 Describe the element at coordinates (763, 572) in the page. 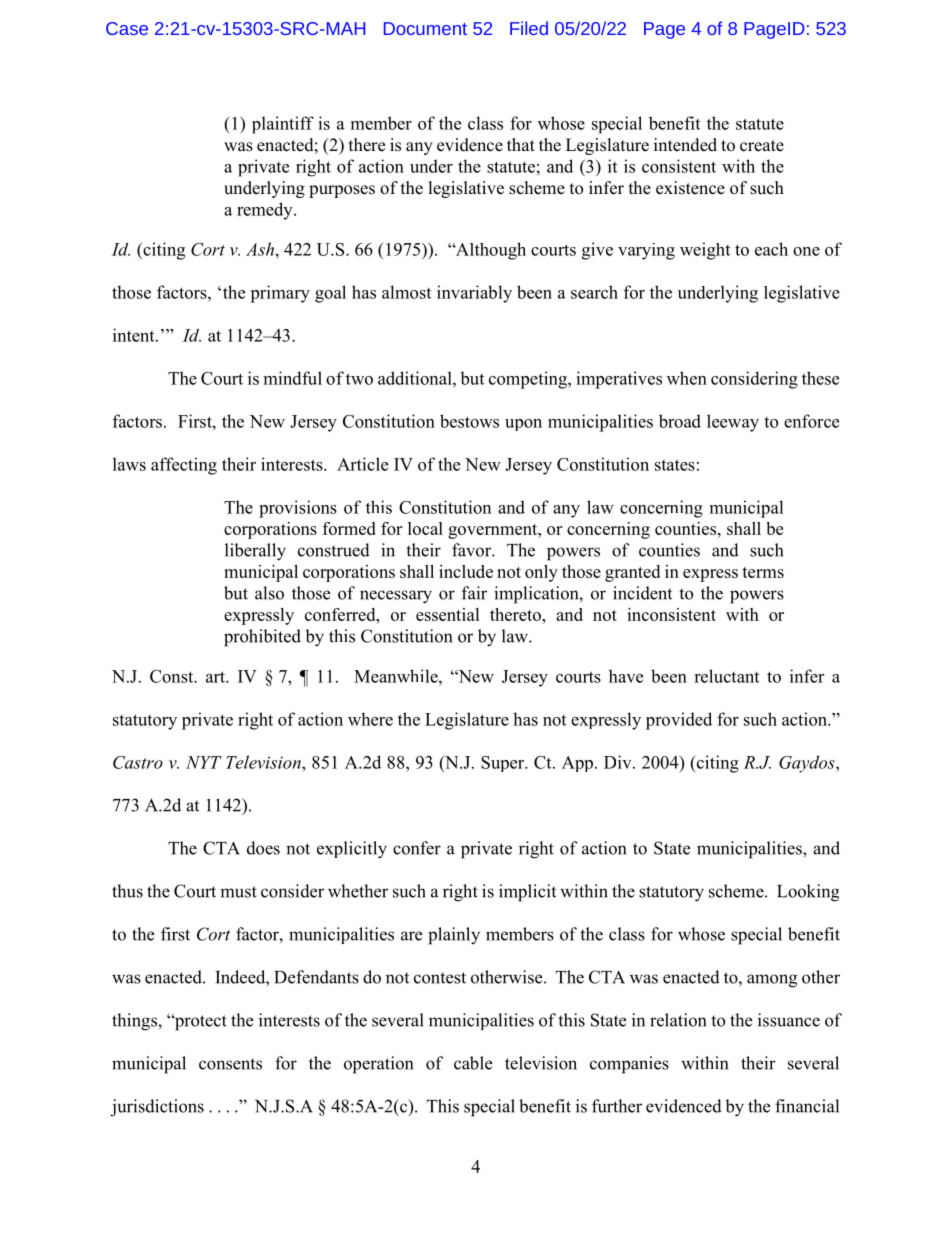

I see `terms` at that location.
